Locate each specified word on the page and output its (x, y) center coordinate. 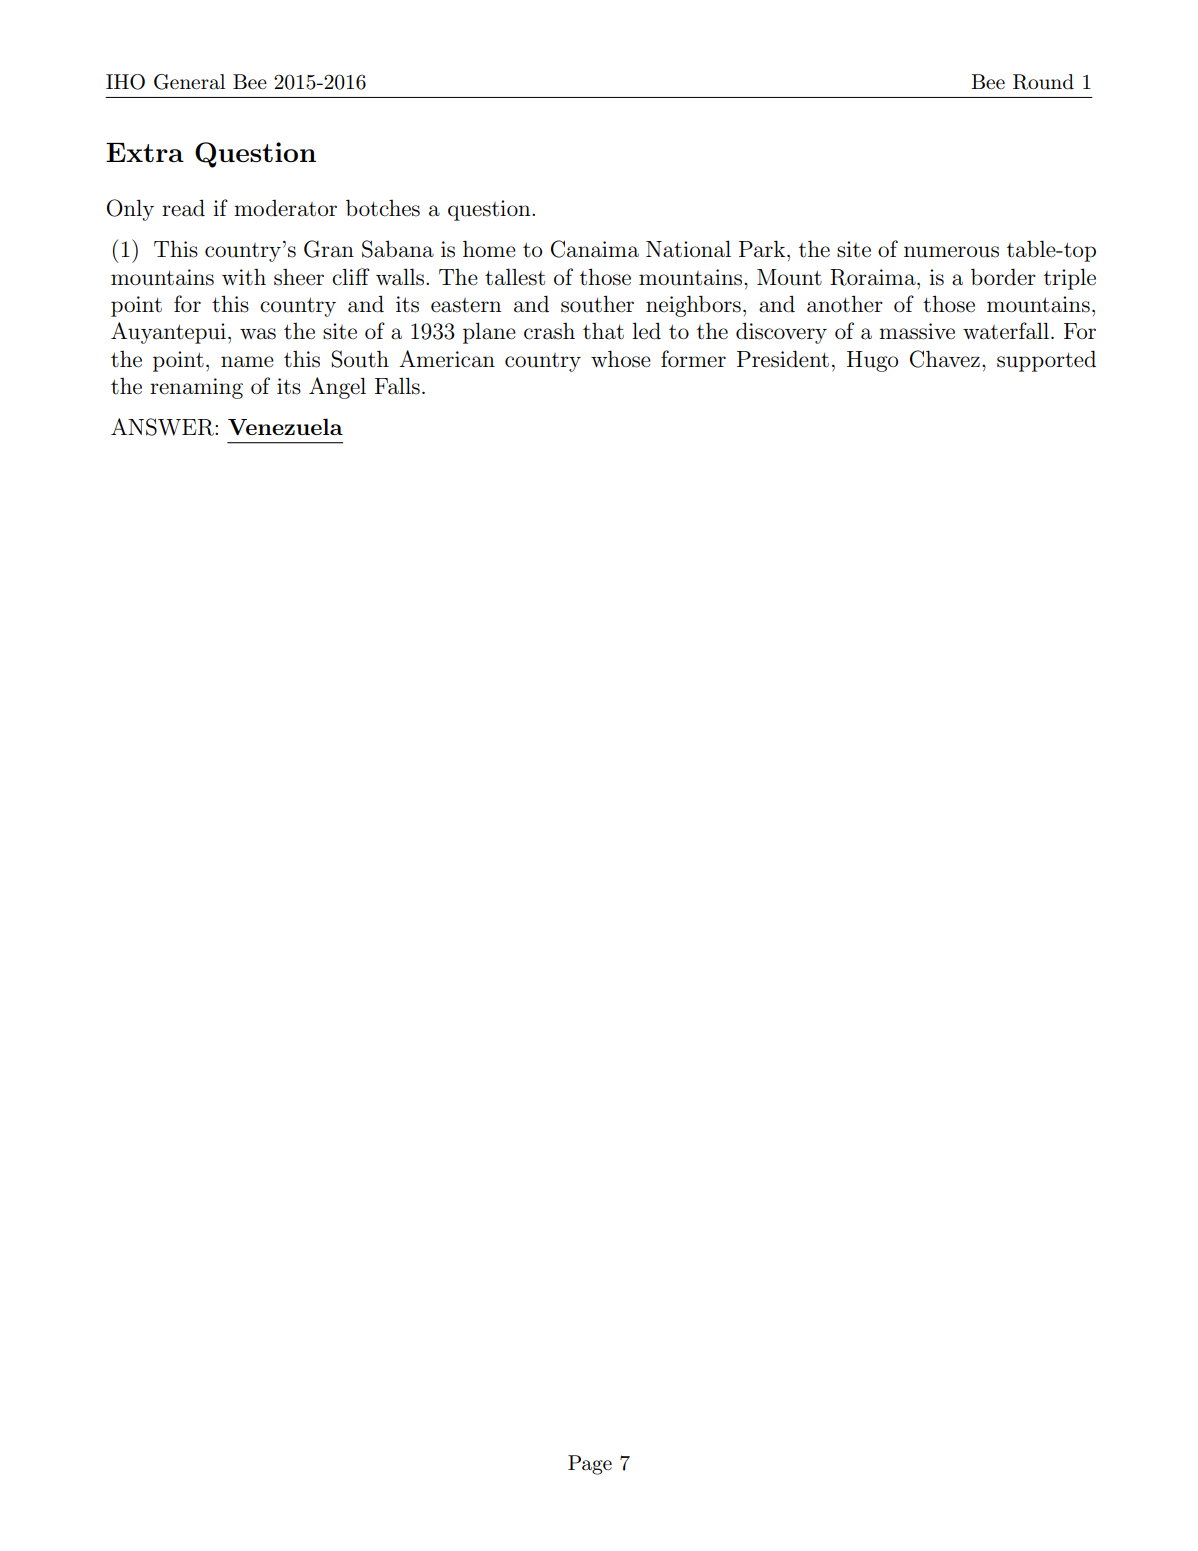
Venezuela (285, 426)
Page (590, 1465)
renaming (196, 388)
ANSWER (163, 427)
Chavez (945, 359)
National (688, 249)
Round (1043, 82)
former (693, 359)
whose (621, 359)
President (783, 359)
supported (1046, 361)
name (247, 362)
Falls (397, 386)
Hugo (872, 361)
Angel (337, 388)
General (189, 82)
